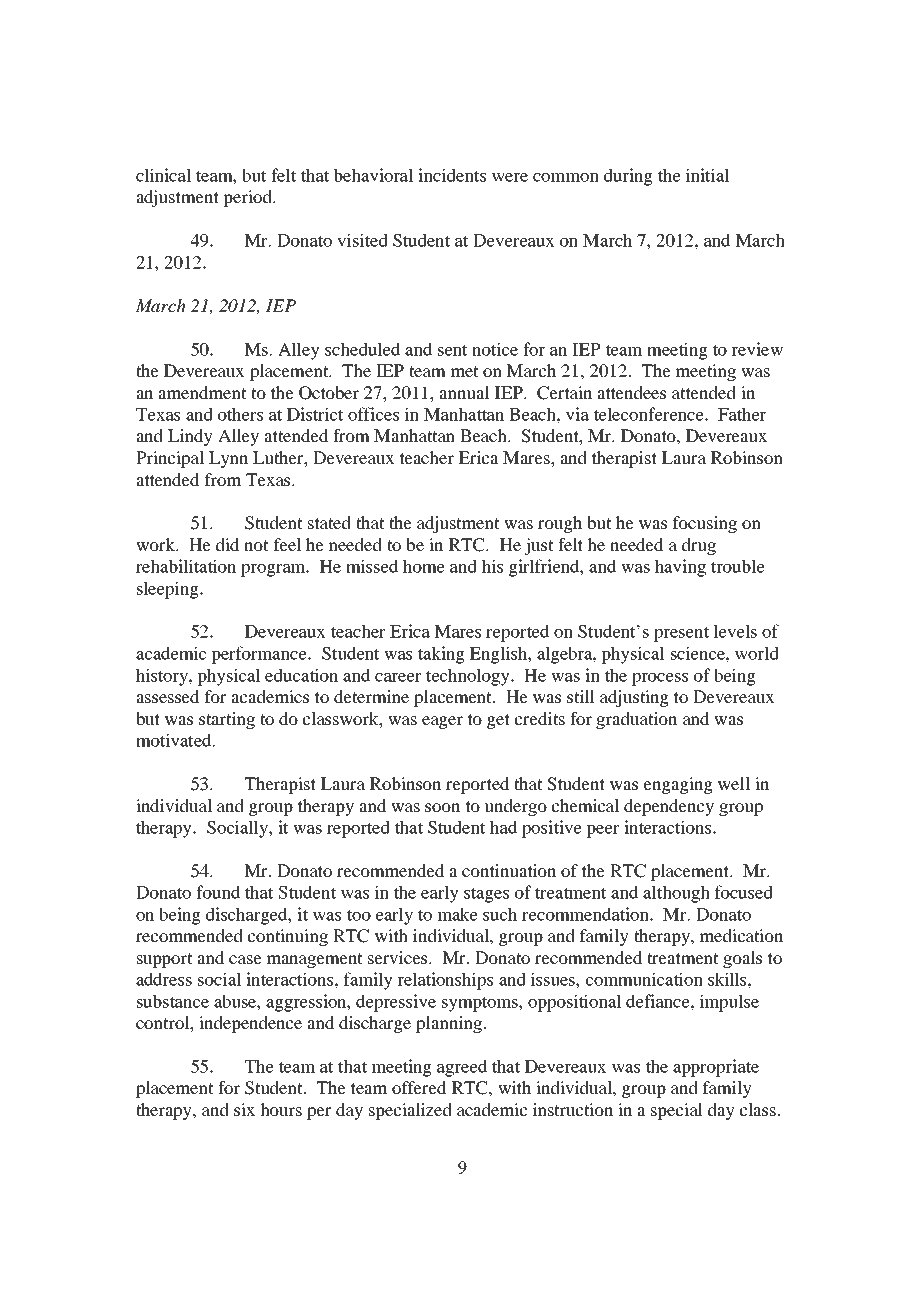 Image resolution: width=924 pixels, height=1308 pixels. What do you see at coordinates (244, 1109) in the page?
I see `six` at bounding box center [244, 1109].
